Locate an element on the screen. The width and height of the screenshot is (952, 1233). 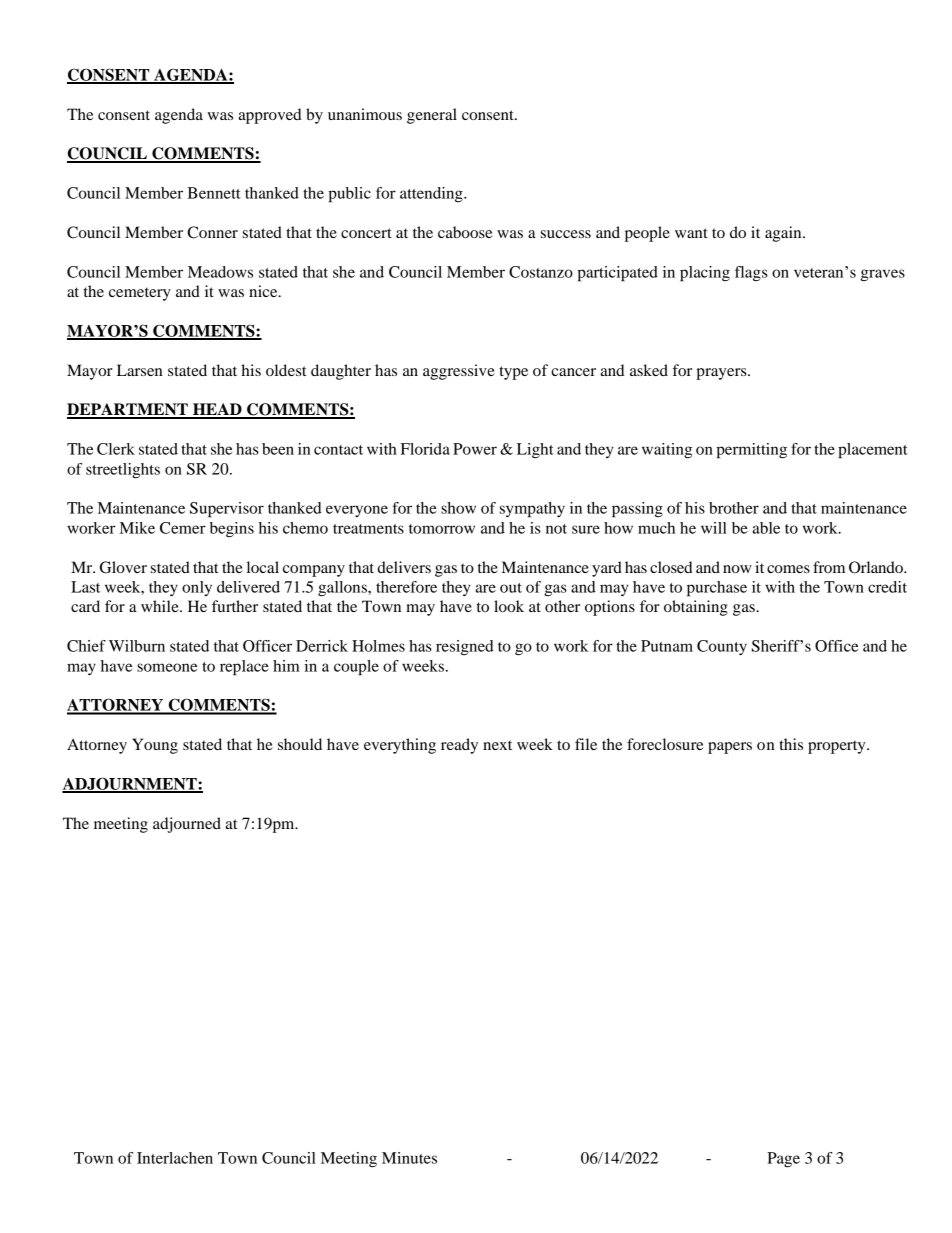
permitting is located at coordinates (751, 451).
